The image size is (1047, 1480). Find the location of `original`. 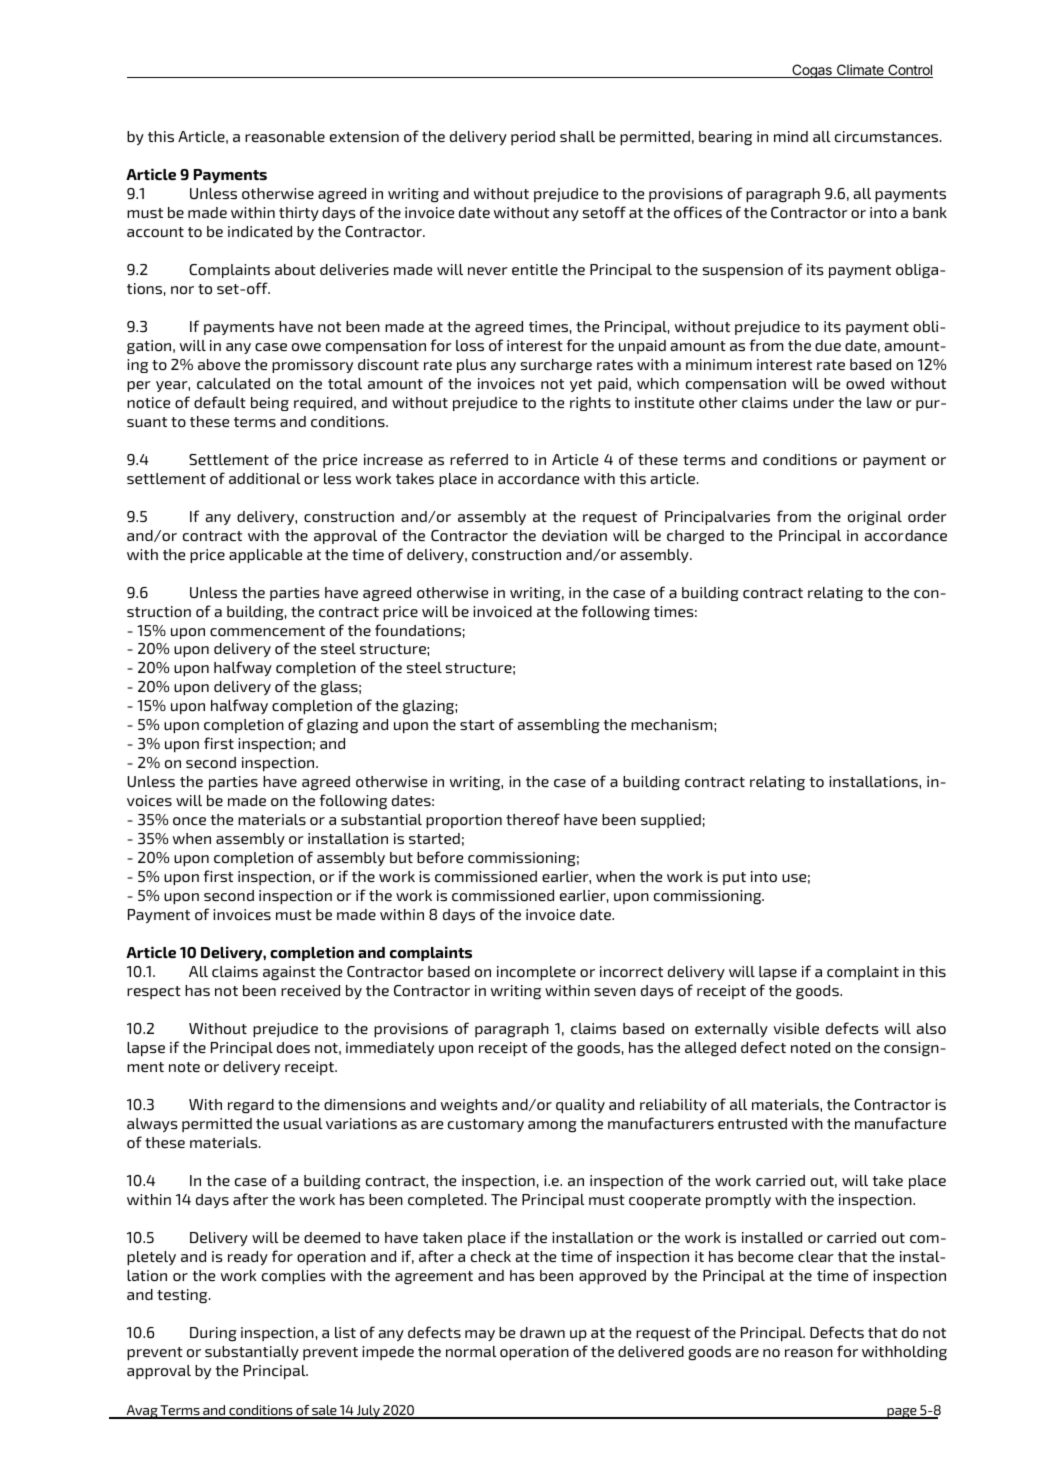

original is located at coordinates (875, 518).
